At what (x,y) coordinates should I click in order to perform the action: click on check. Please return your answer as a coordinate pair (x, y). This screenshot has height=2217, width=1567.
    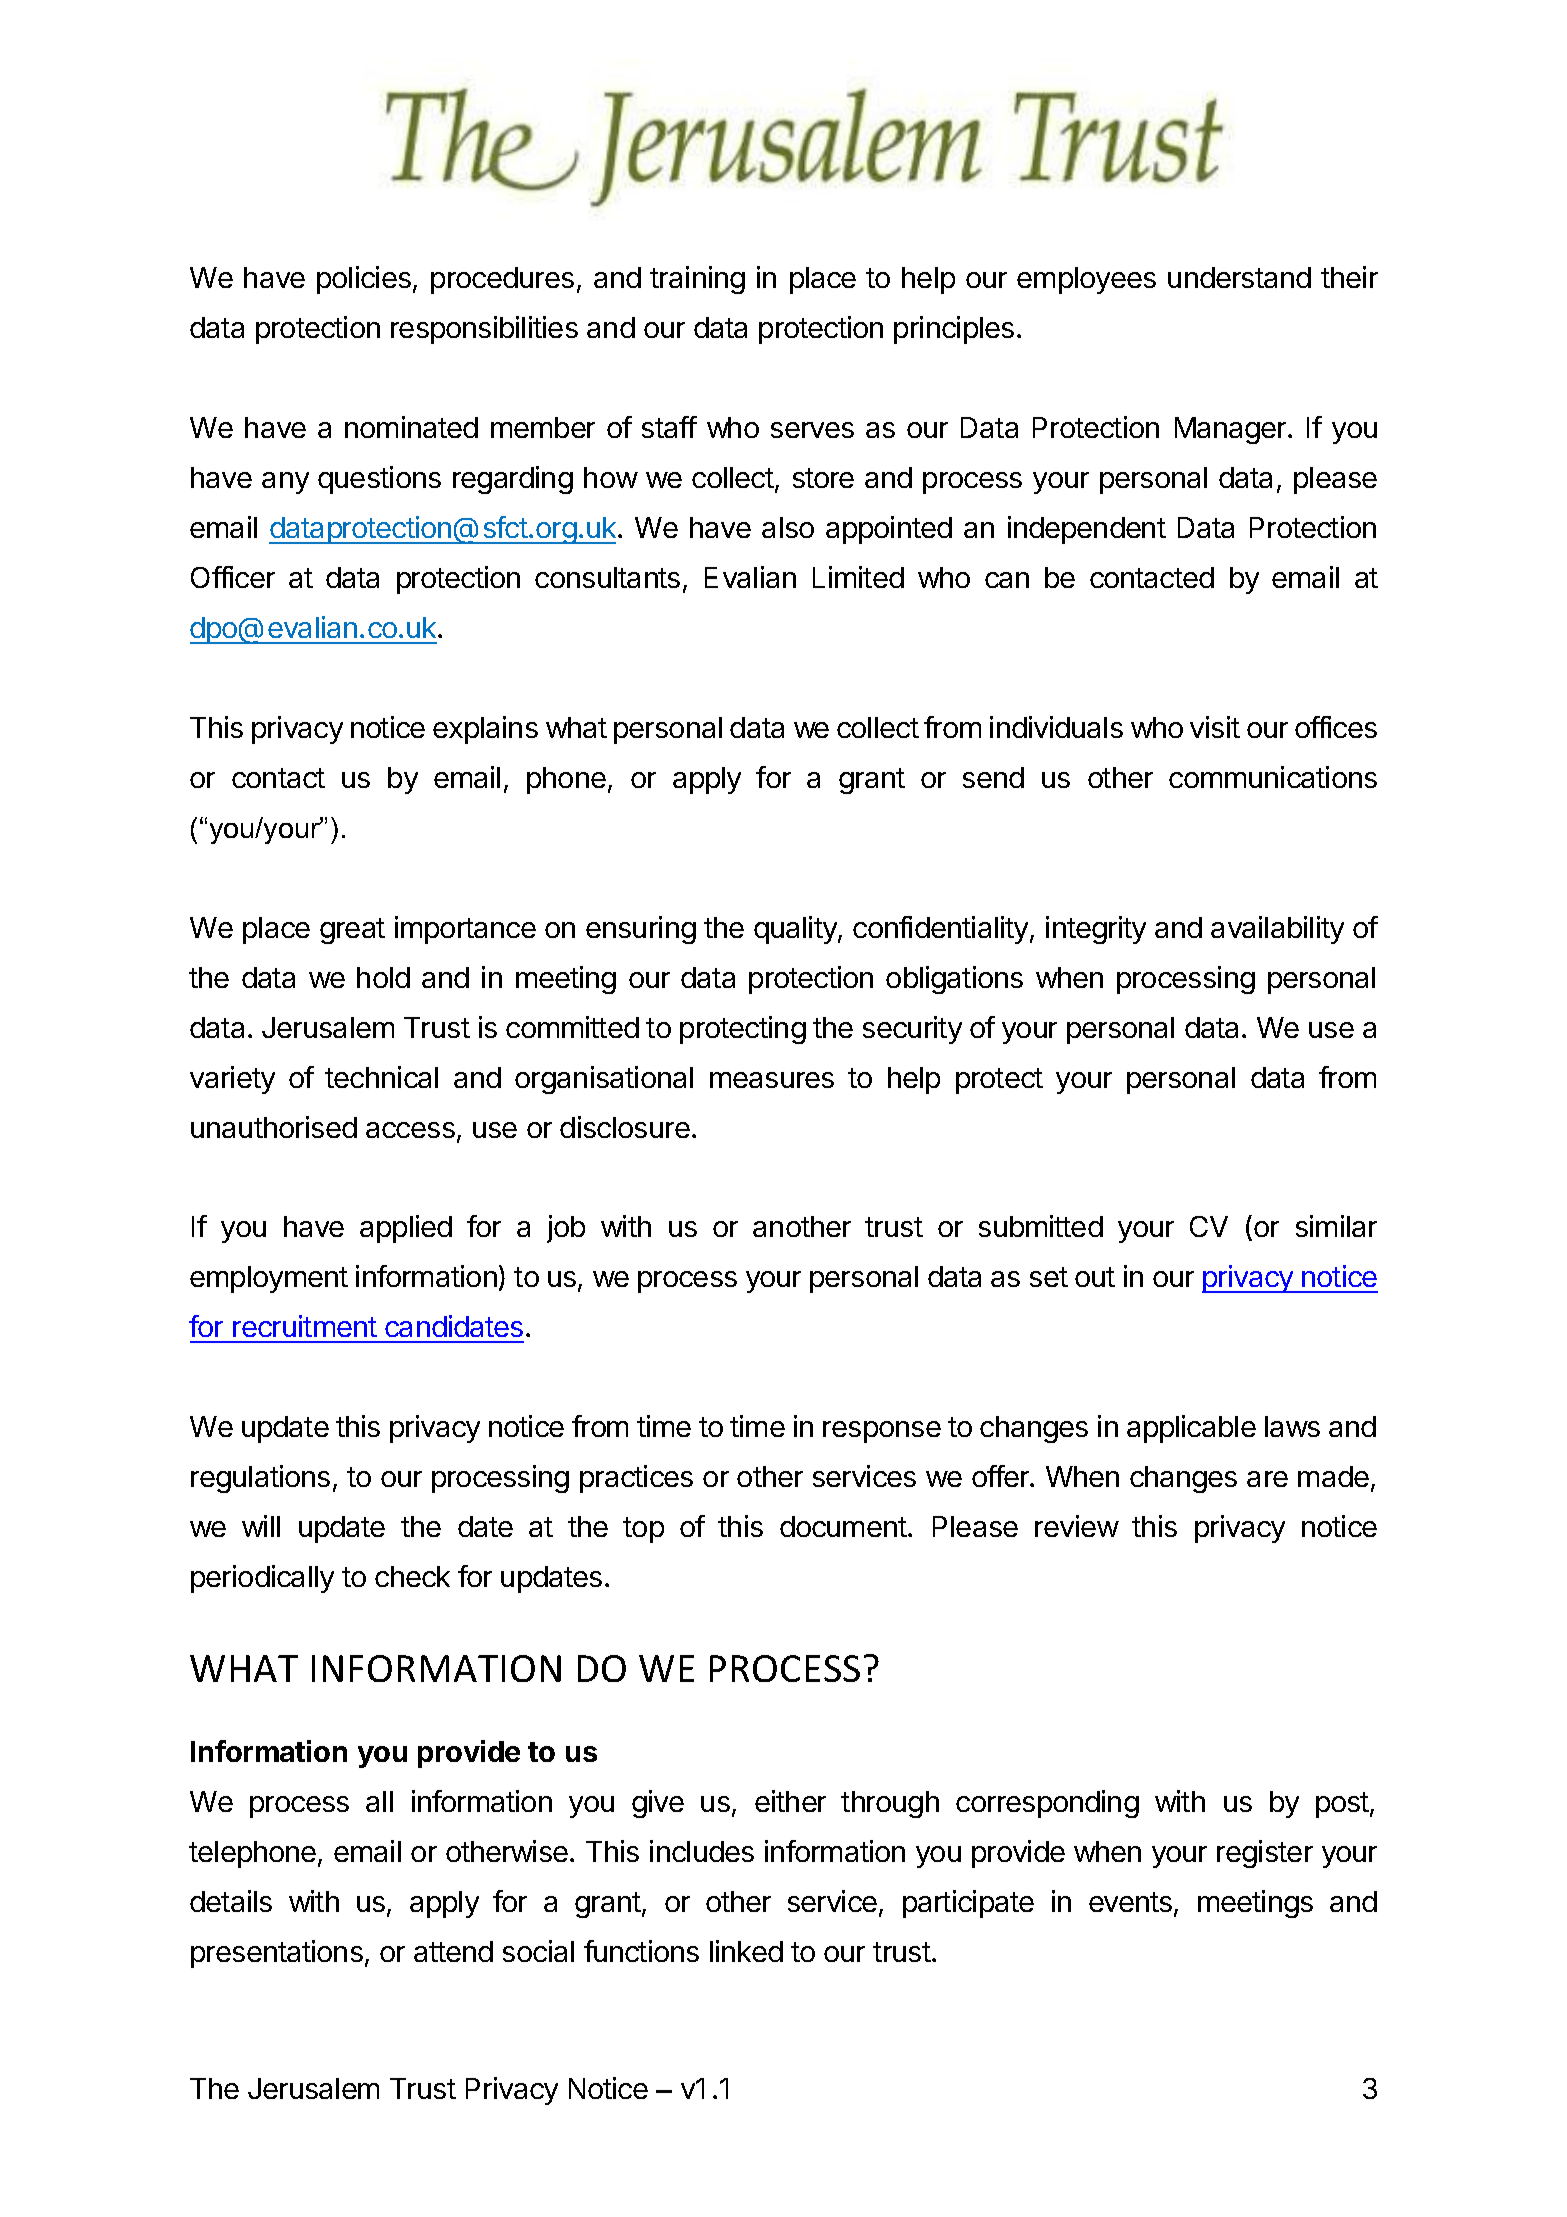
    Looking at the image, I should click on (412, 1576).
